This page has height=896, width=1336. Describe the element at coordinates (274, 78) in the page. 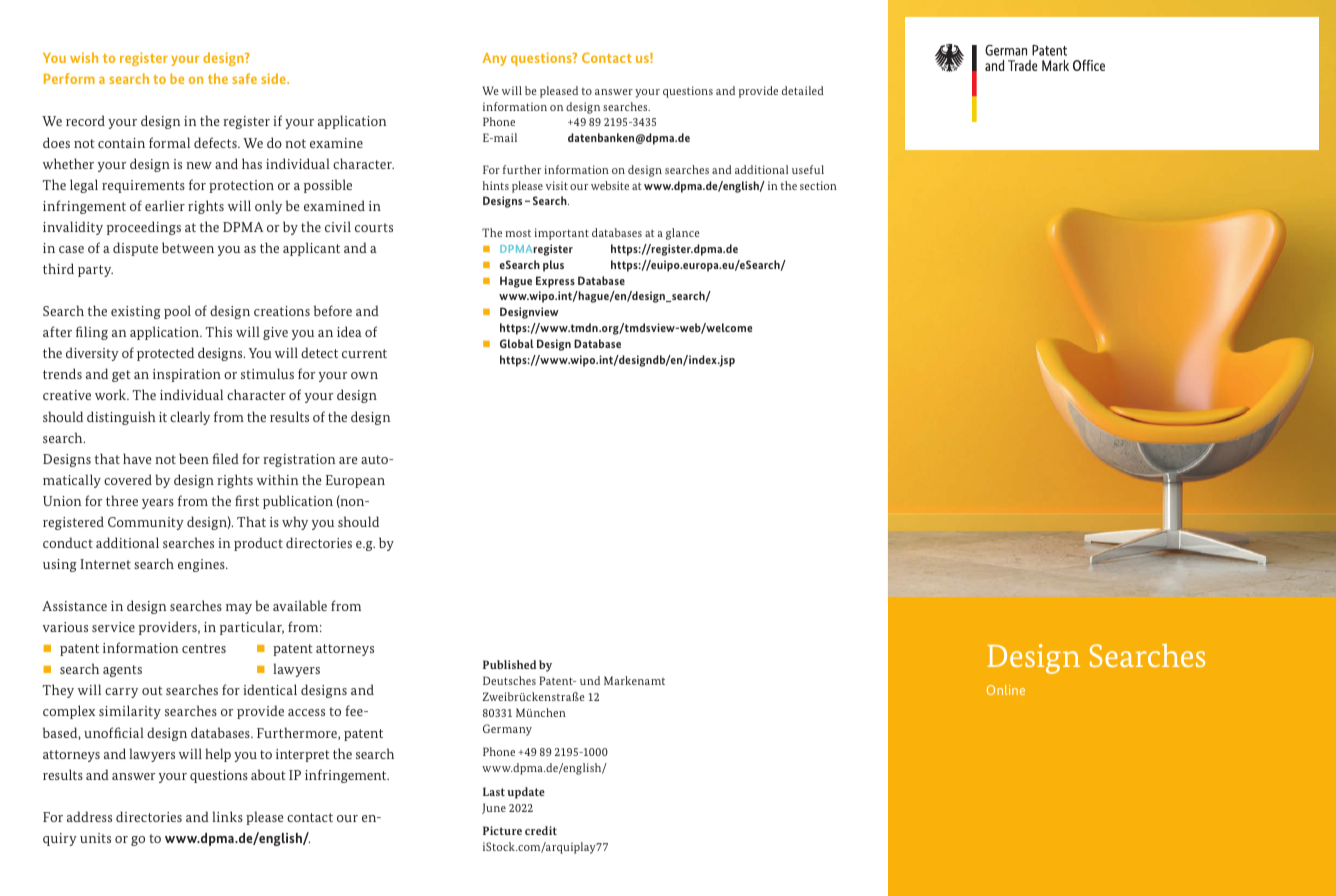

I see `side` at that location.
